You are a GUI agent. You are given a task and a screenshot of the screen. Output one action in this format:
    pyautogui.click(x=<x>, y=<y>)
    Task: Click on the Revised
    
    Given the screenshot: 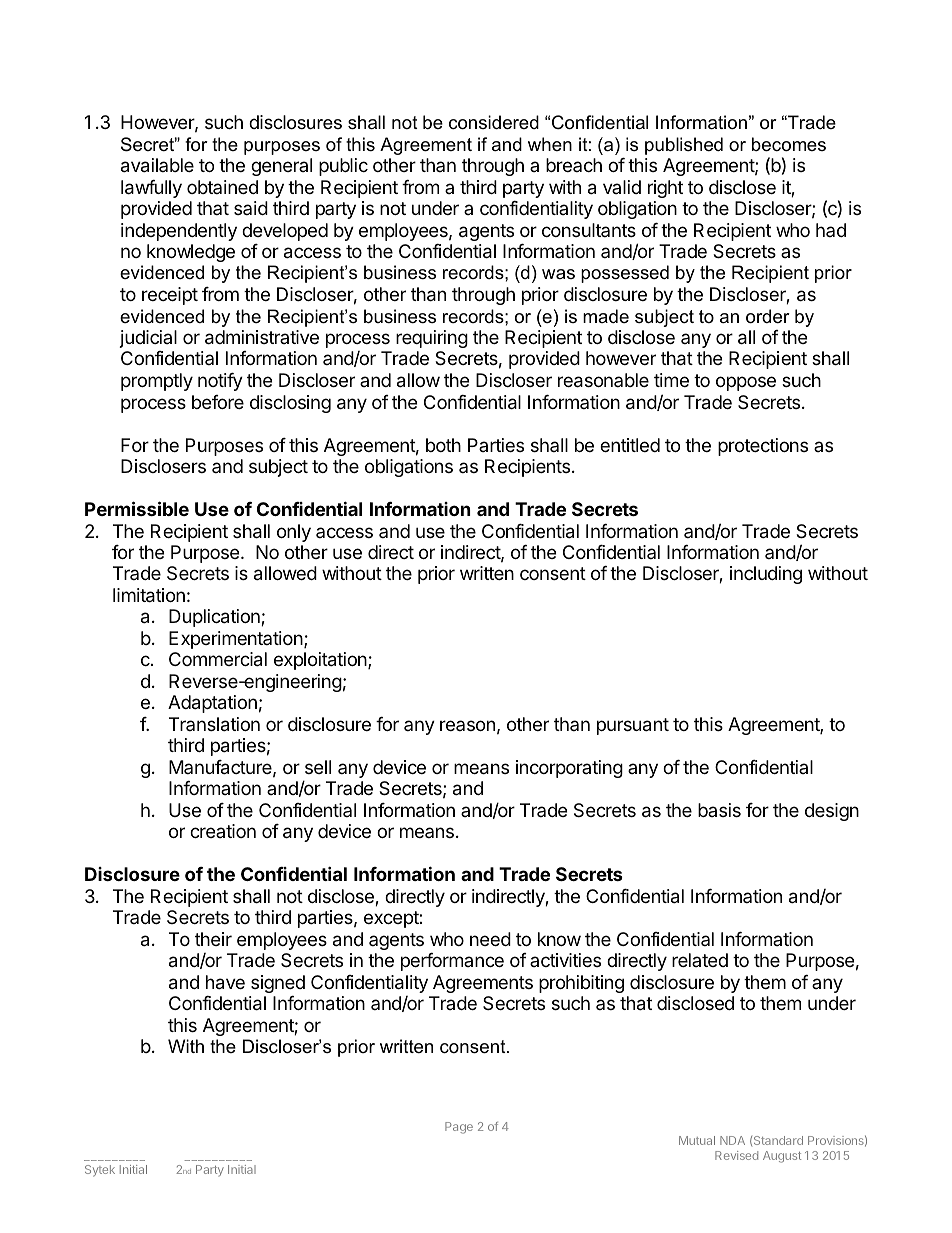 What is the action you would take?
    pyautogui.click(x=736, y=1155)
